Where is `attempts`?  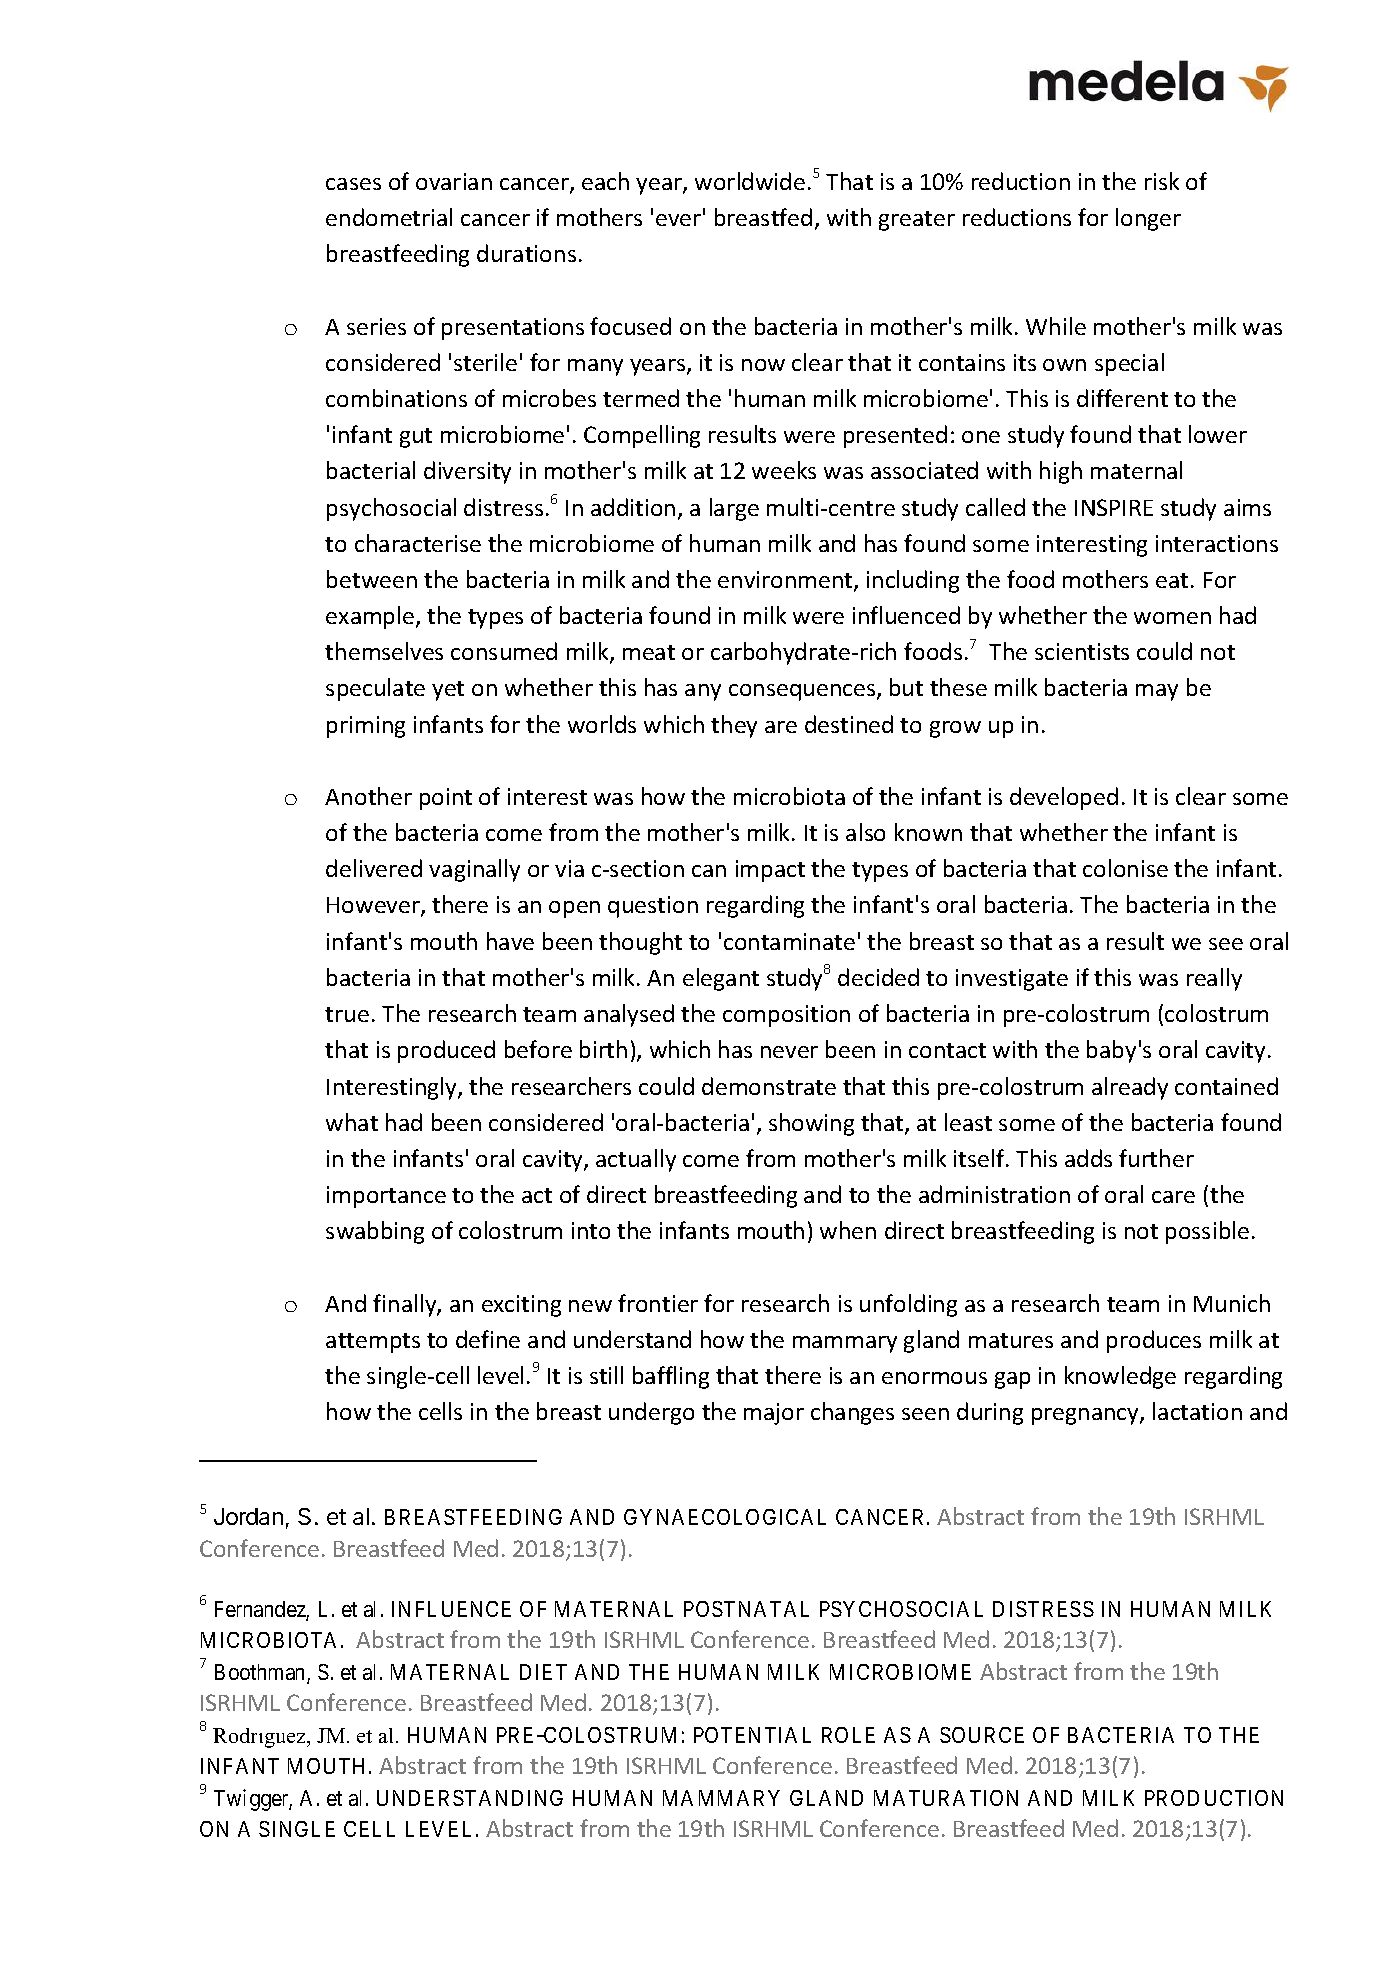
attempts is located at coordinates (373, 1343).
